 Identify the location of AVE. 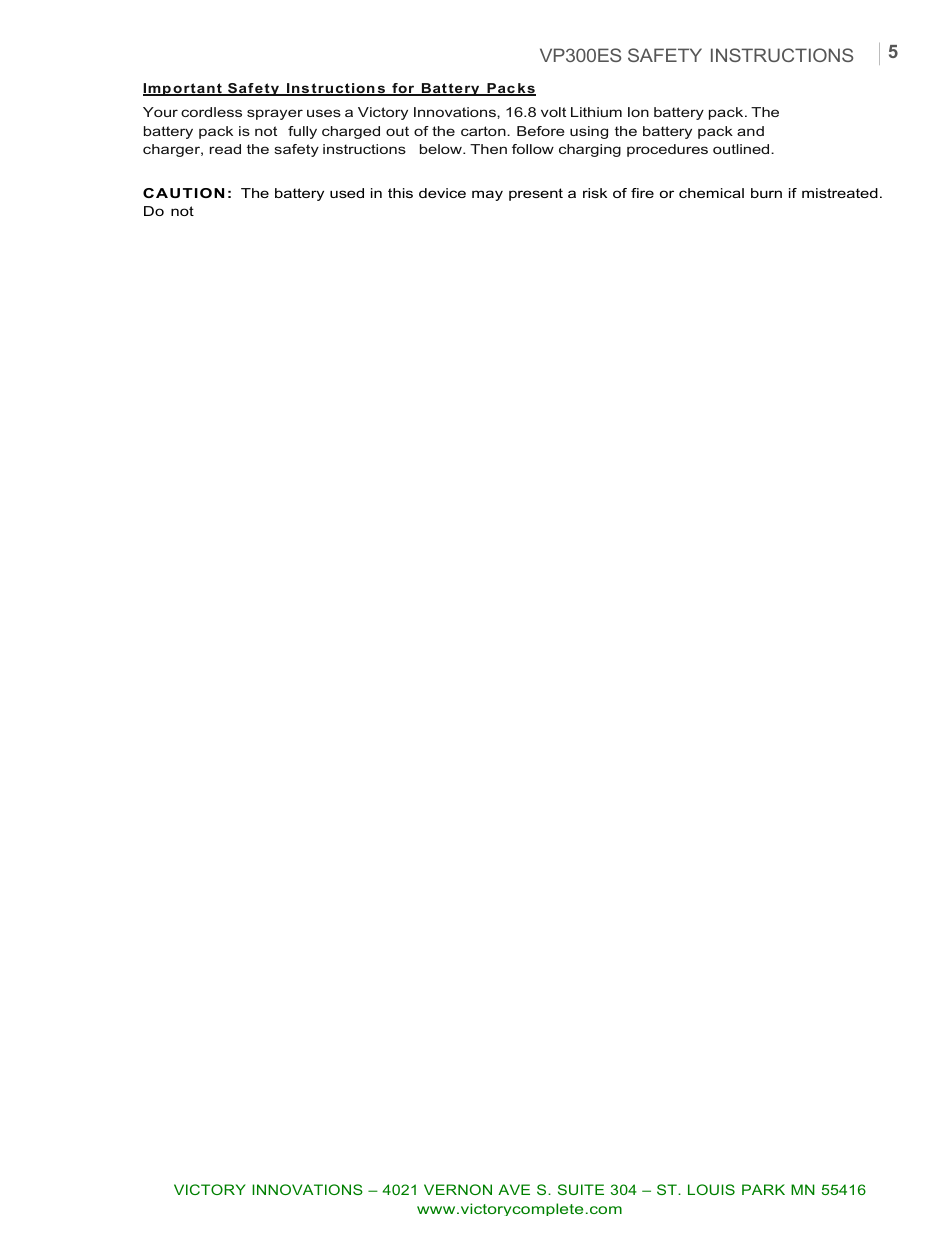
(514, 1189).
